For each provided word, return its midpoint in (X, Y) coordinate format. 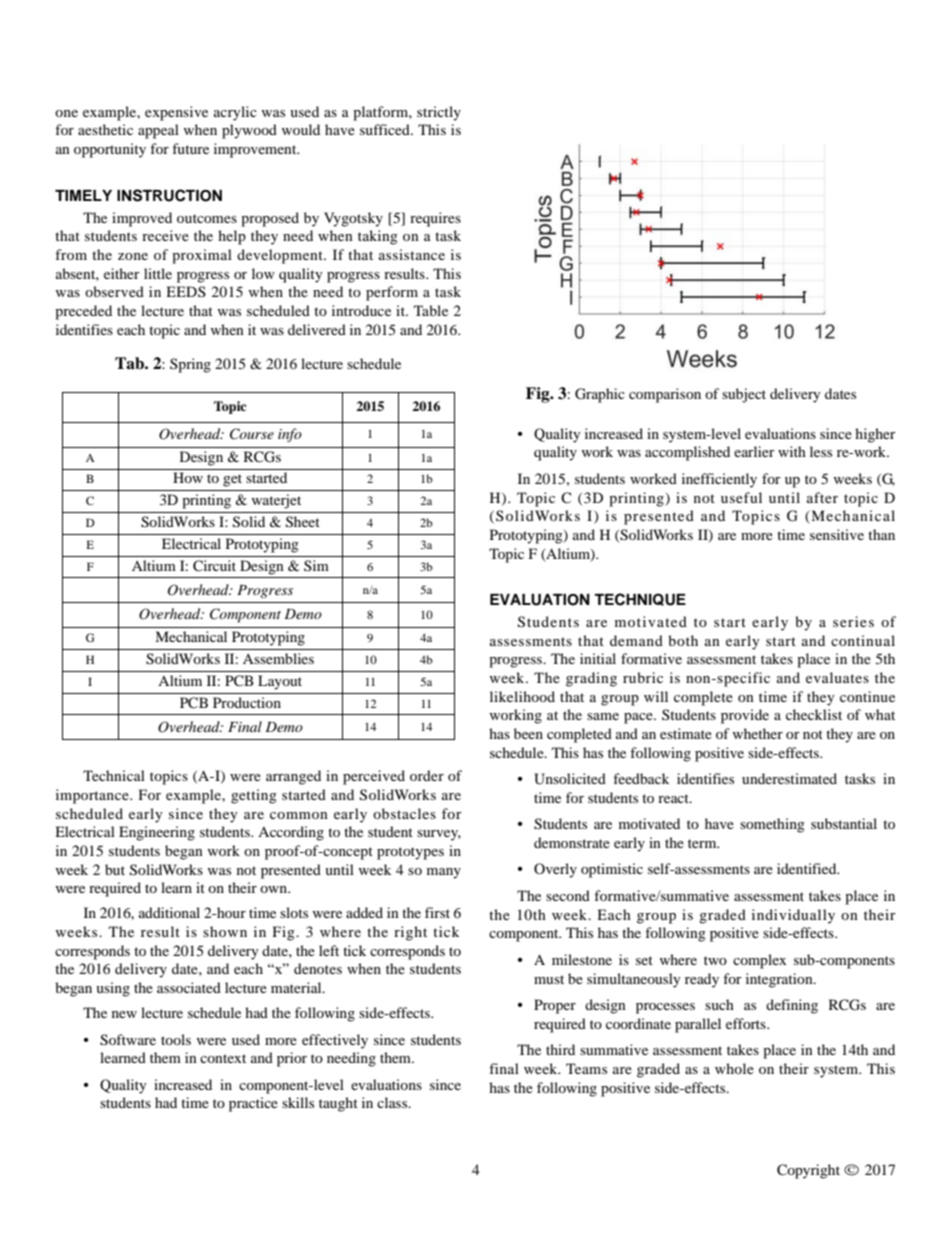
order (427, 775)
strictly (439, 113)
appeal (158, 131)
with (792, 451)
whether (757, 733)
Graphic (600, 395)
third (560, 1049)
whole (734, 1068)
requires (435, 219)
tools (176, 1039)
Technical (114, 775)
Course (252, 434)
